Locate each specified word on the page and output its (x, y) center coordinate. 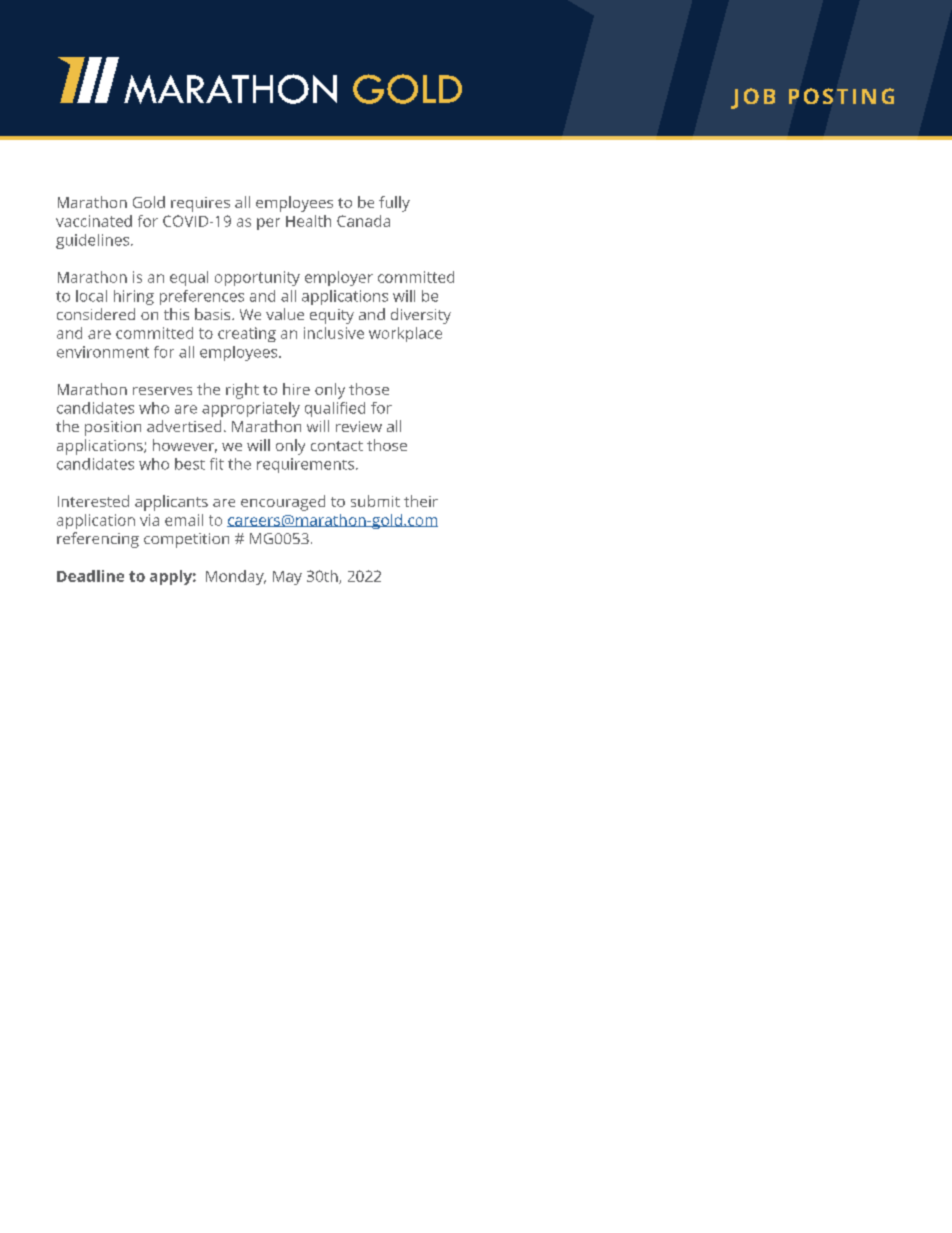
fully (394, 204)
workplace (405, 334)
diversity (421, 316)
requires (200, 204)
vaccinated (94, 221)
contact (337, 446)
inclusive (334, 333)
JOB (753, 98)
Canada (363, 221)
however (185, 446)
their (421, 501)
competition (186, 540)
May (287, 578)
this (176, 314)
